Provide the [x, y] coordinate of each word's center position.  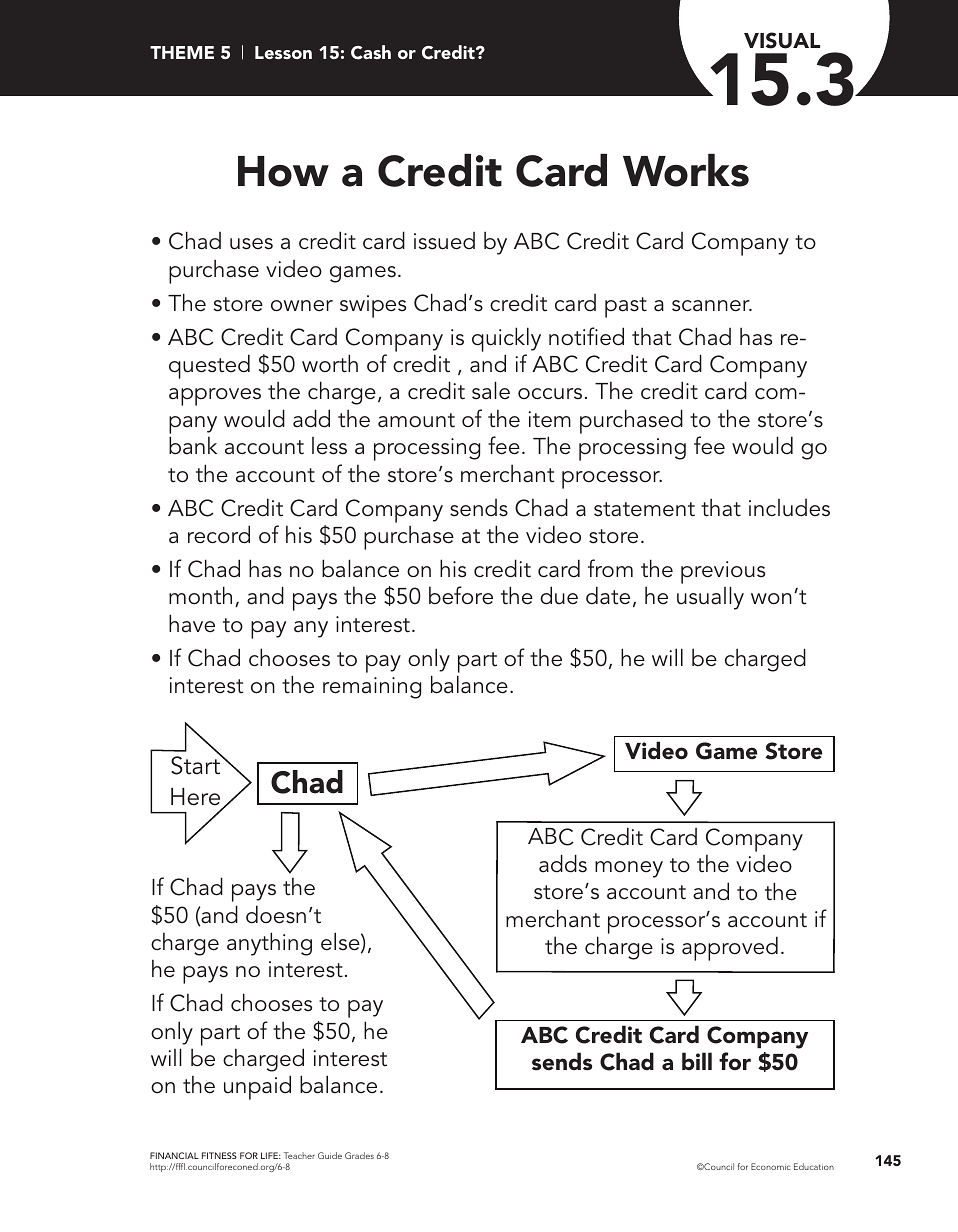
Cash [371, 52]
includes [789, 508]
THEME [182, 52]
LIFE [271, 1155]
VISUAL [782, 40]
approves [215, 397]
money [629, 869]
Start [196, 765]
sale [491, 390]
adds [563, 863]
